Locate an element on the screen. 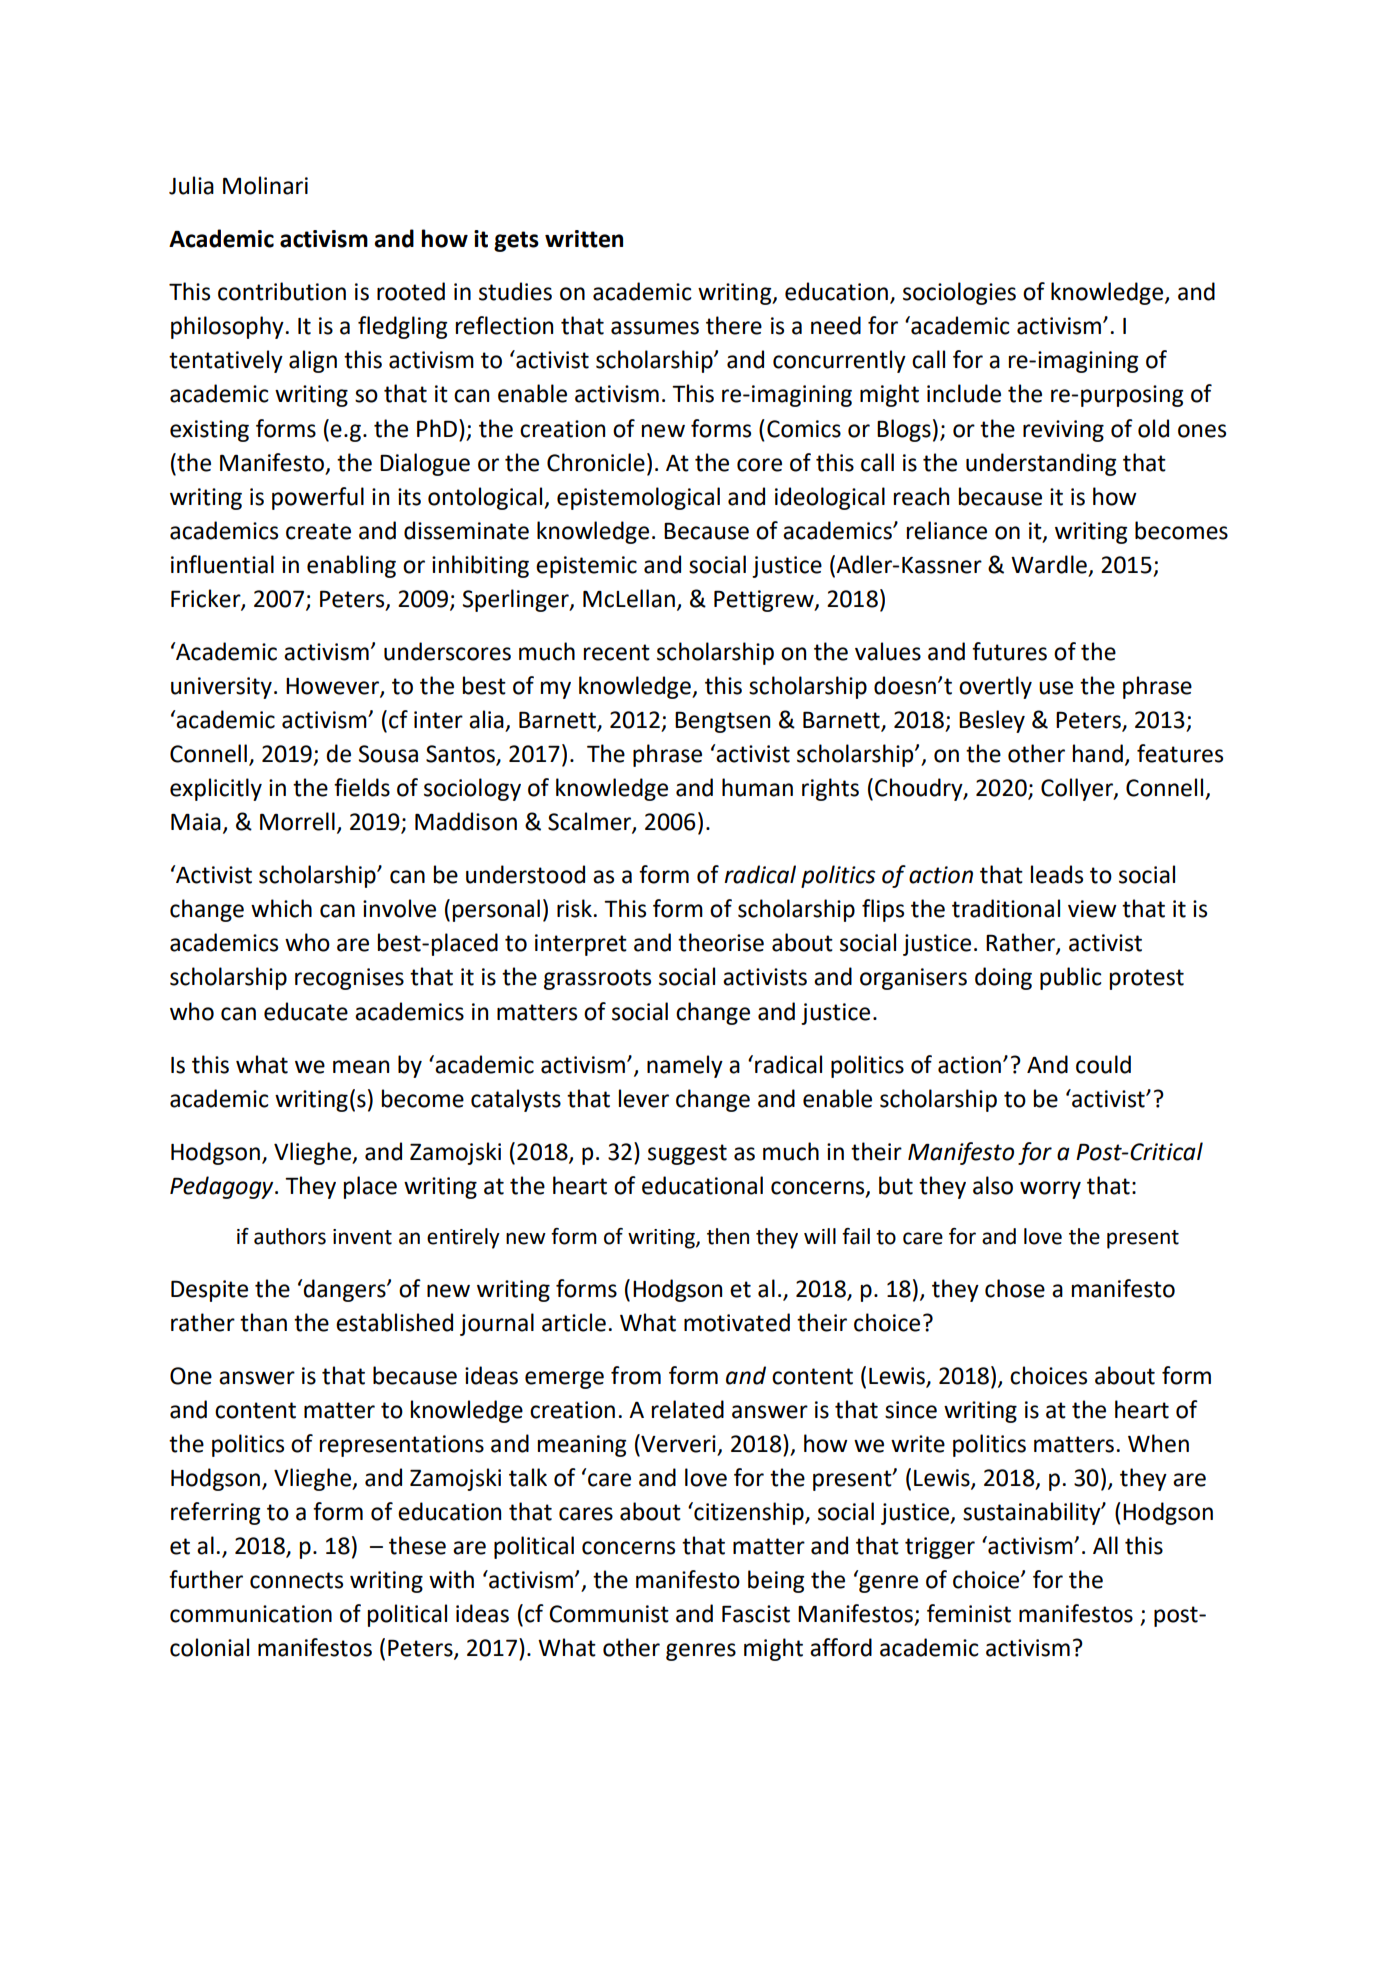 This screenshot has height=1981, width=1400. Pedagogy is located at coordinates (223, 1187).
